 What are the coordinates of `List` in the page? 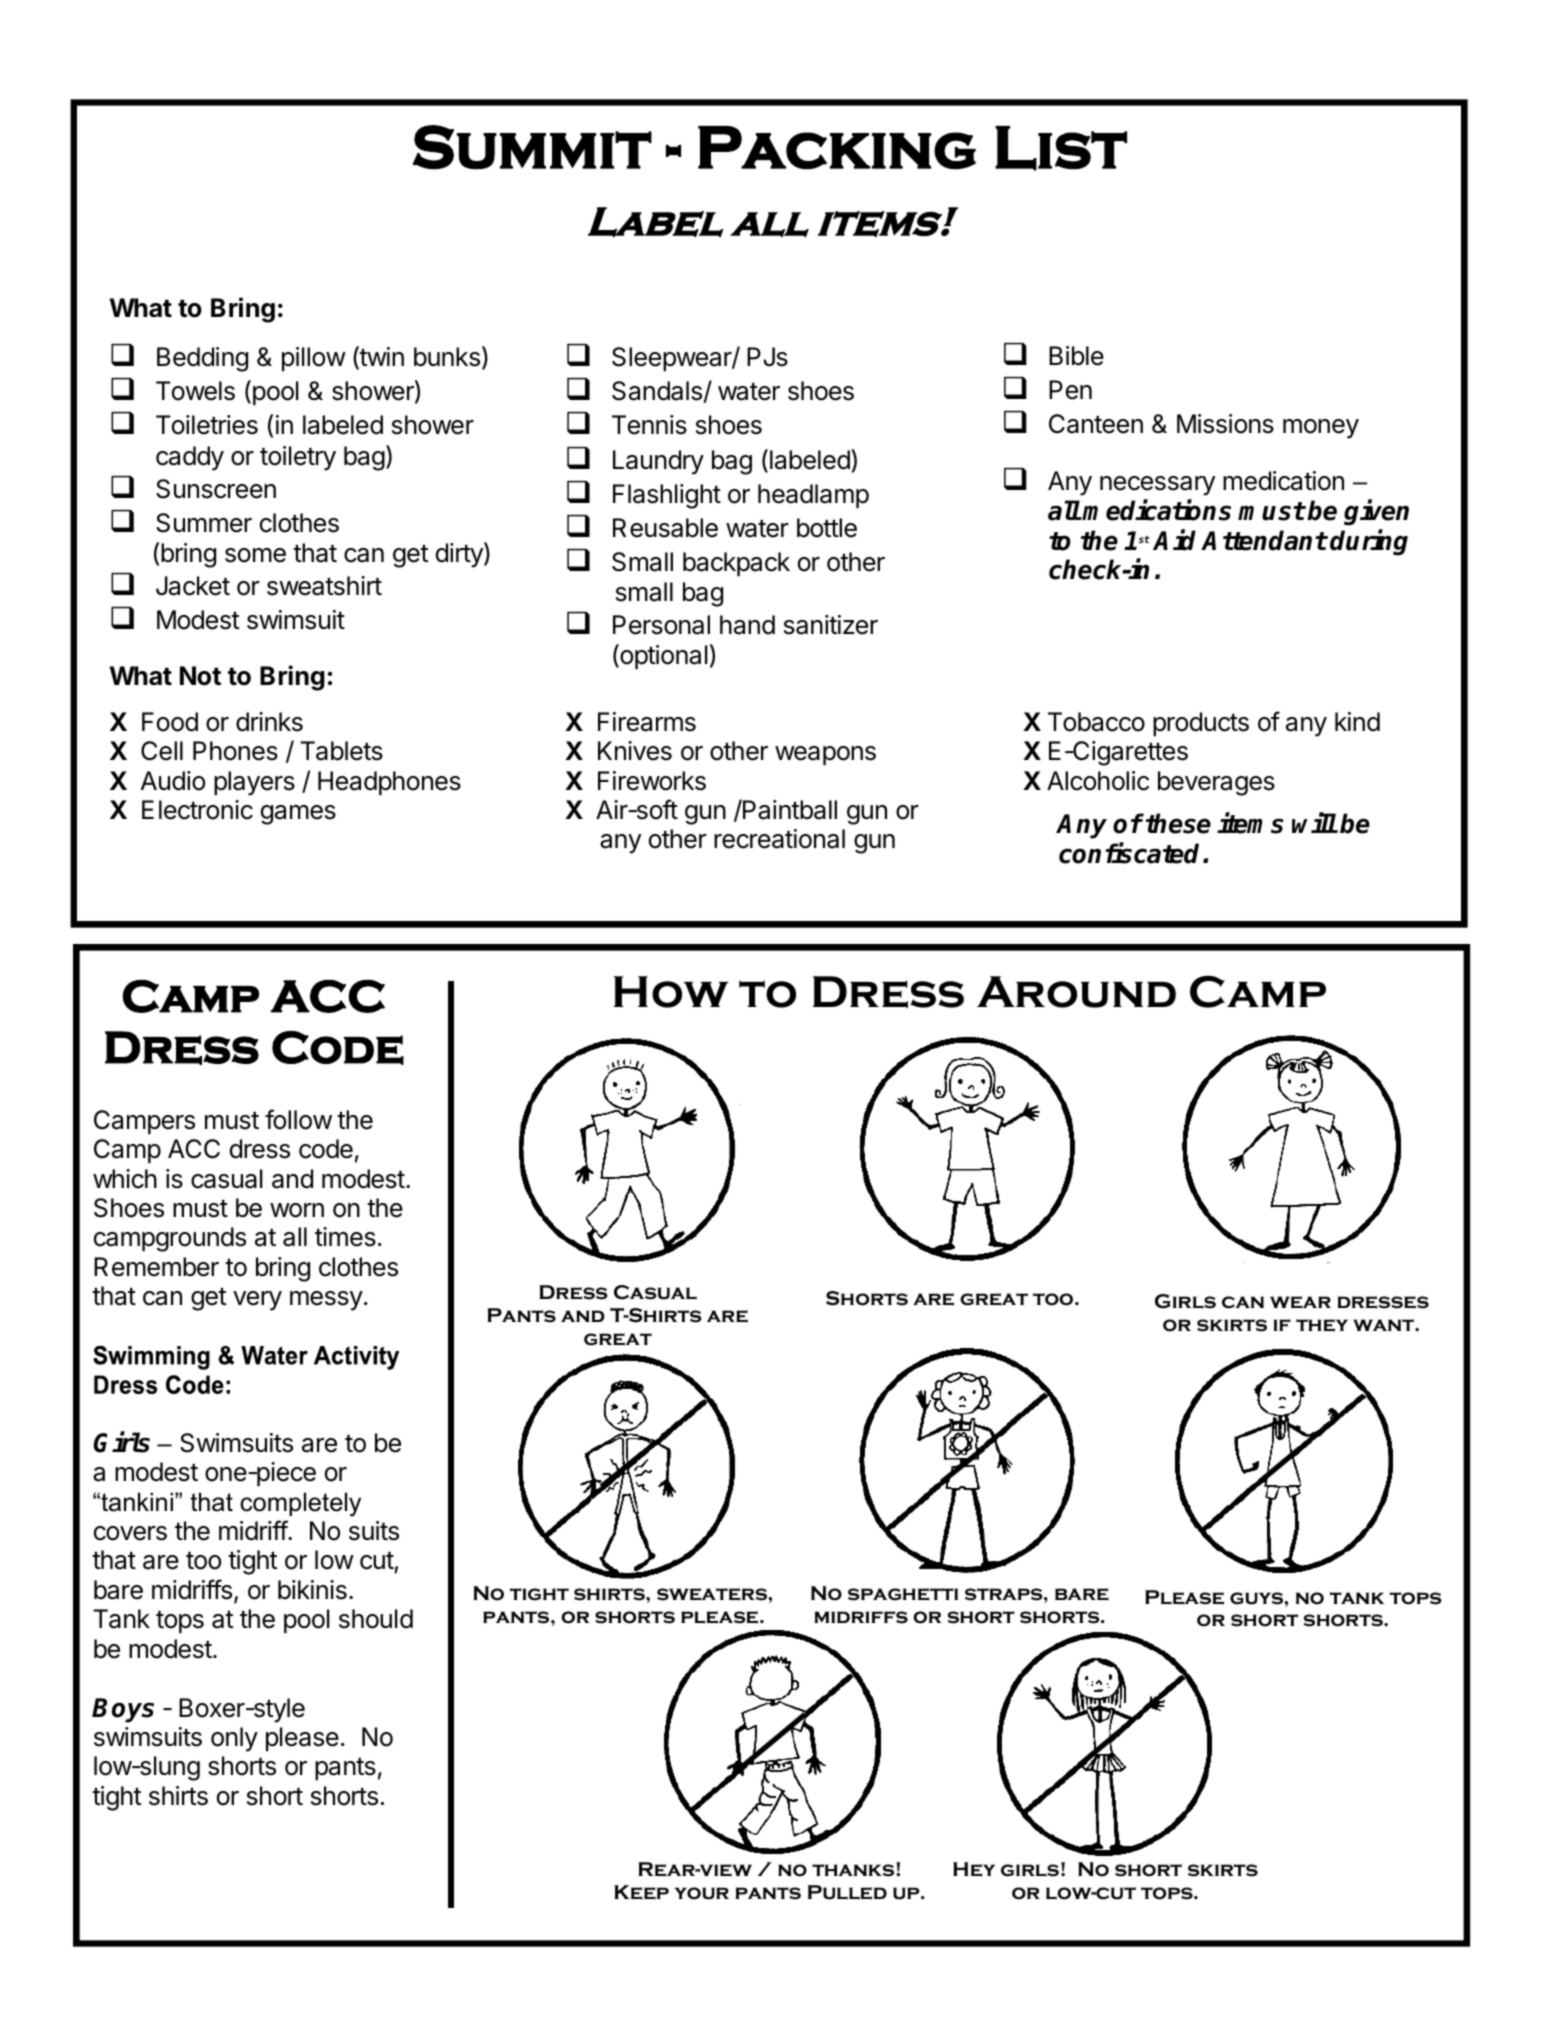 It's located at (1061, 148).
